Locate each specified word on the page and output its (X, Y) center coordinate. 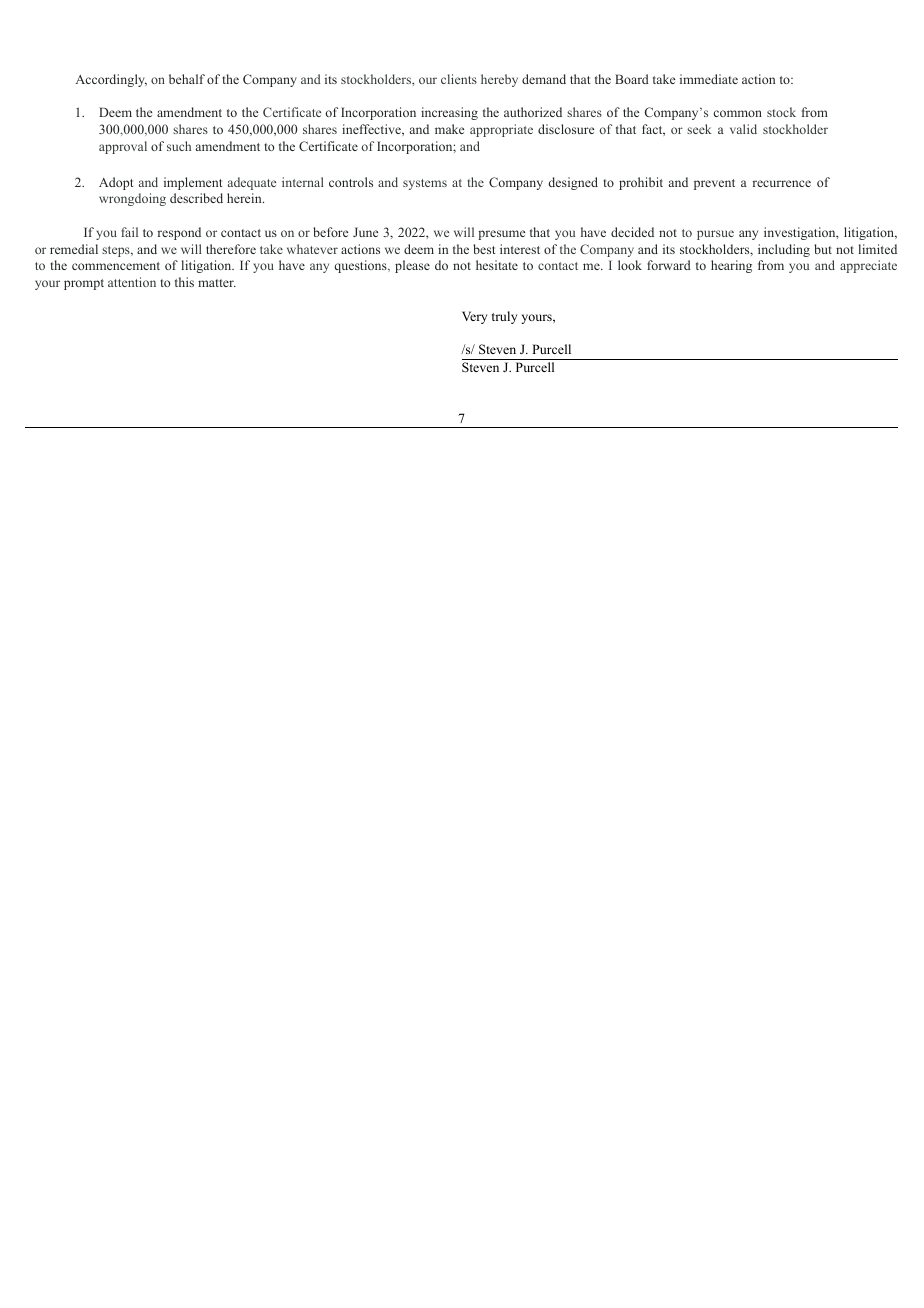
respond (179, 233)
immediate (709, 79)
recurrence (782, 183)
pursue (715, 235)
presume (501, 235)
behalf (187, 79)
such (179, 146)
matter (217, 283)
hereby (499, 80)
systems (425, 184)
